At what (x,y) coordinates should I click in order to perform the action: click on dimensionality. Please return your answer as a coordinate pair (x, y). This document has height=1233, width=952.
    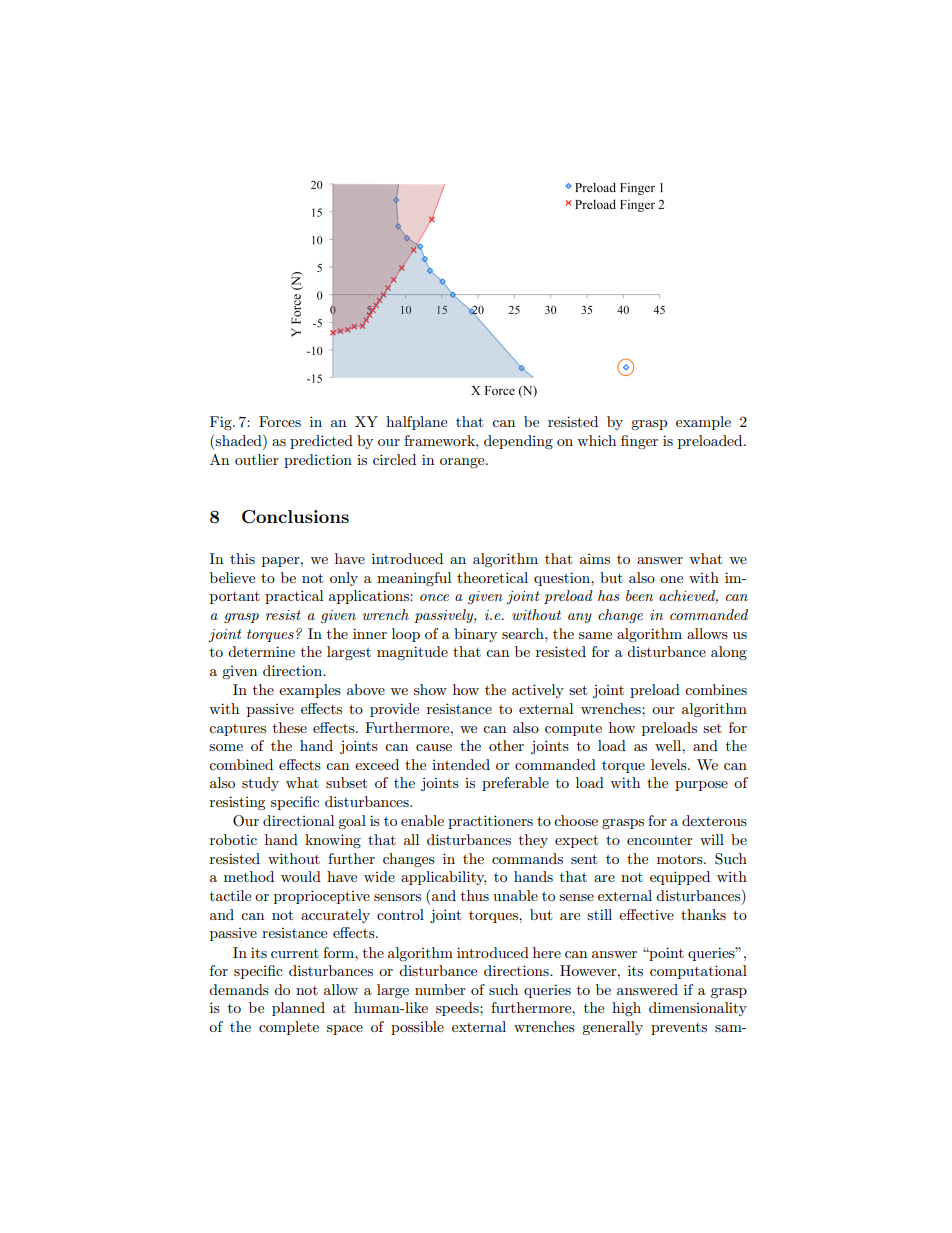
    Looking at the image, I should click on (698, 1009).
